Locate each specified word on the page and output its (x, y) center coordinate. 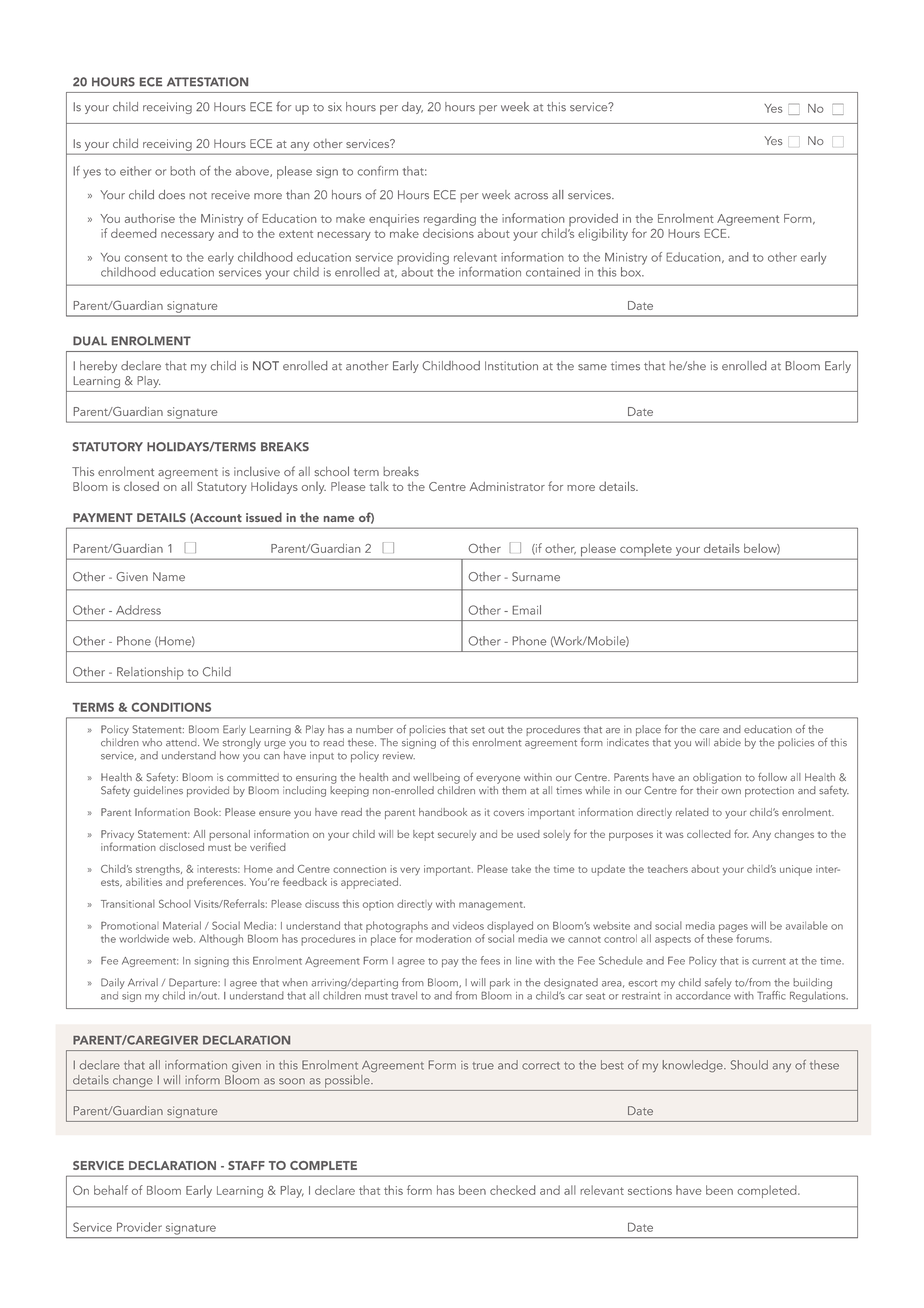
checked (513, 1190)
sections (650, 1190)
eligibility (603, 234)
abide (727, 742)
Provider (139, 1227)
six (335, 107)
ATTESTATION (207, 82)
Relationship (150, 673)
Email (526, 610)
